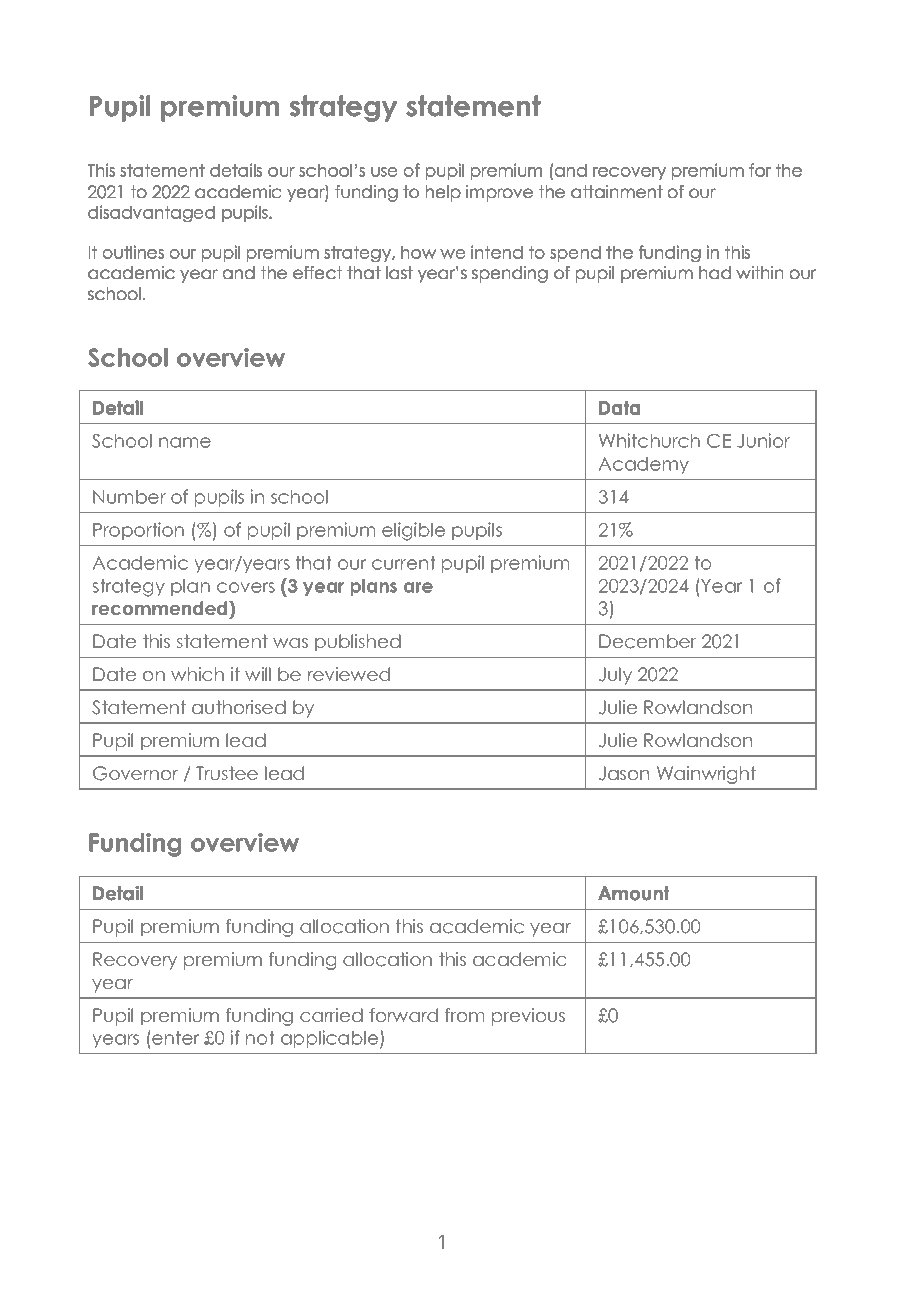 Image resolution: width=924 pixels, height=1308 pixels. What do you see at coordinates (185, 442) in the image?
I see `name` at bounding box center [185, 442].
